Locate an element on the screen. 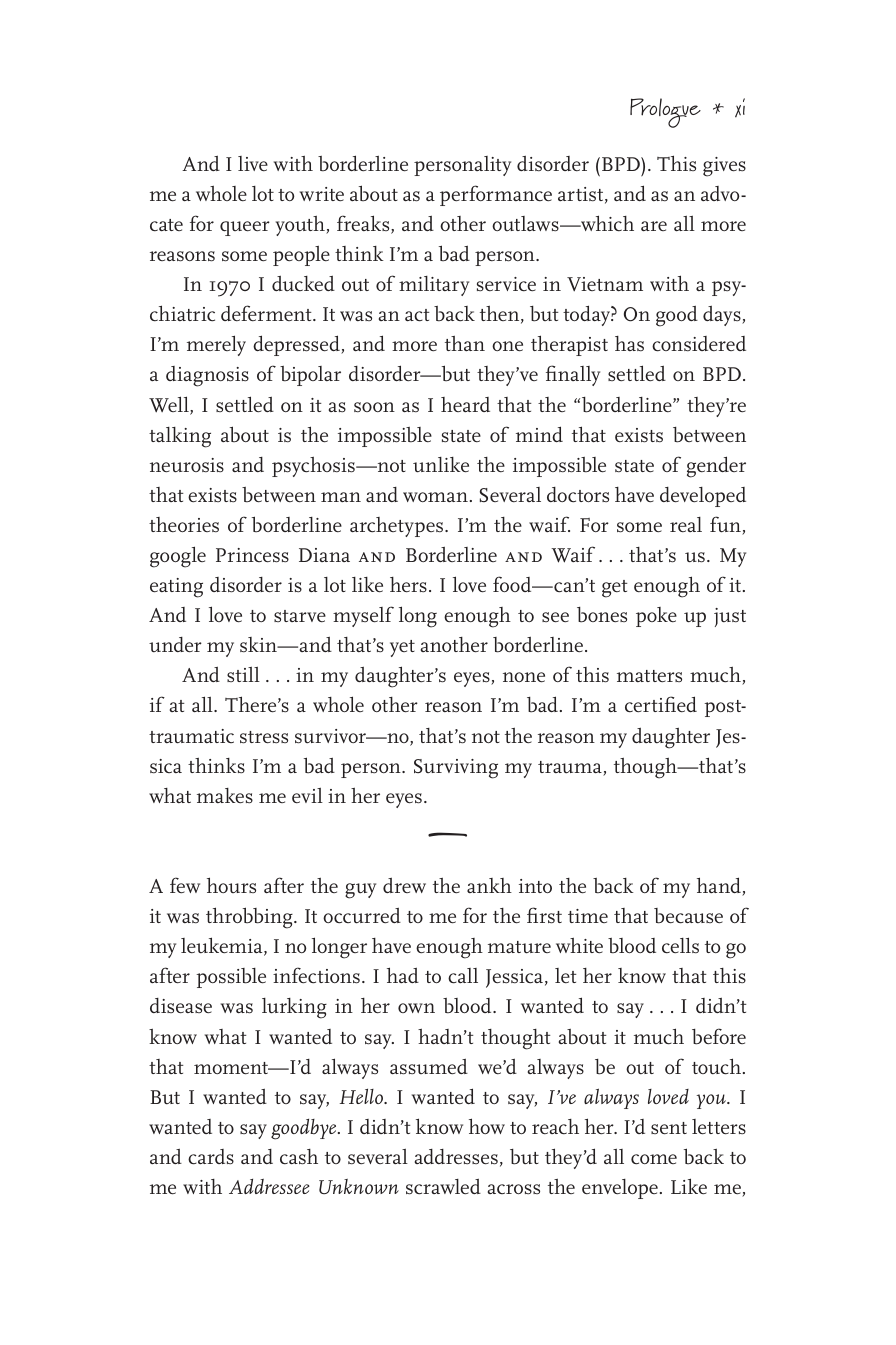  gender is located at coordinates (716, 467).
